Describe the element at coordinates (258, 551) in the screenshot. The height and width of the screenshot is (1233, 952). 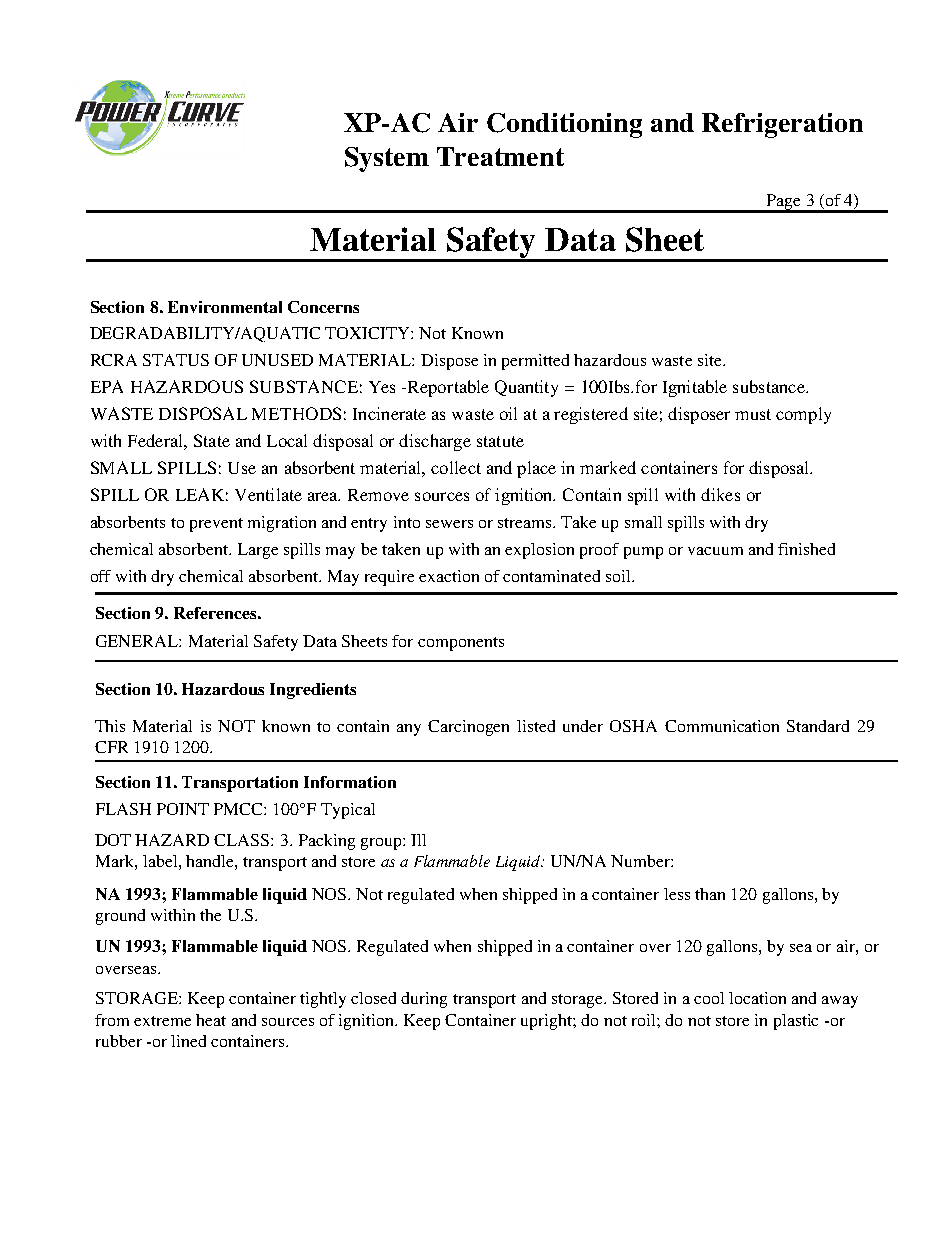
I see `Large` at that location.
